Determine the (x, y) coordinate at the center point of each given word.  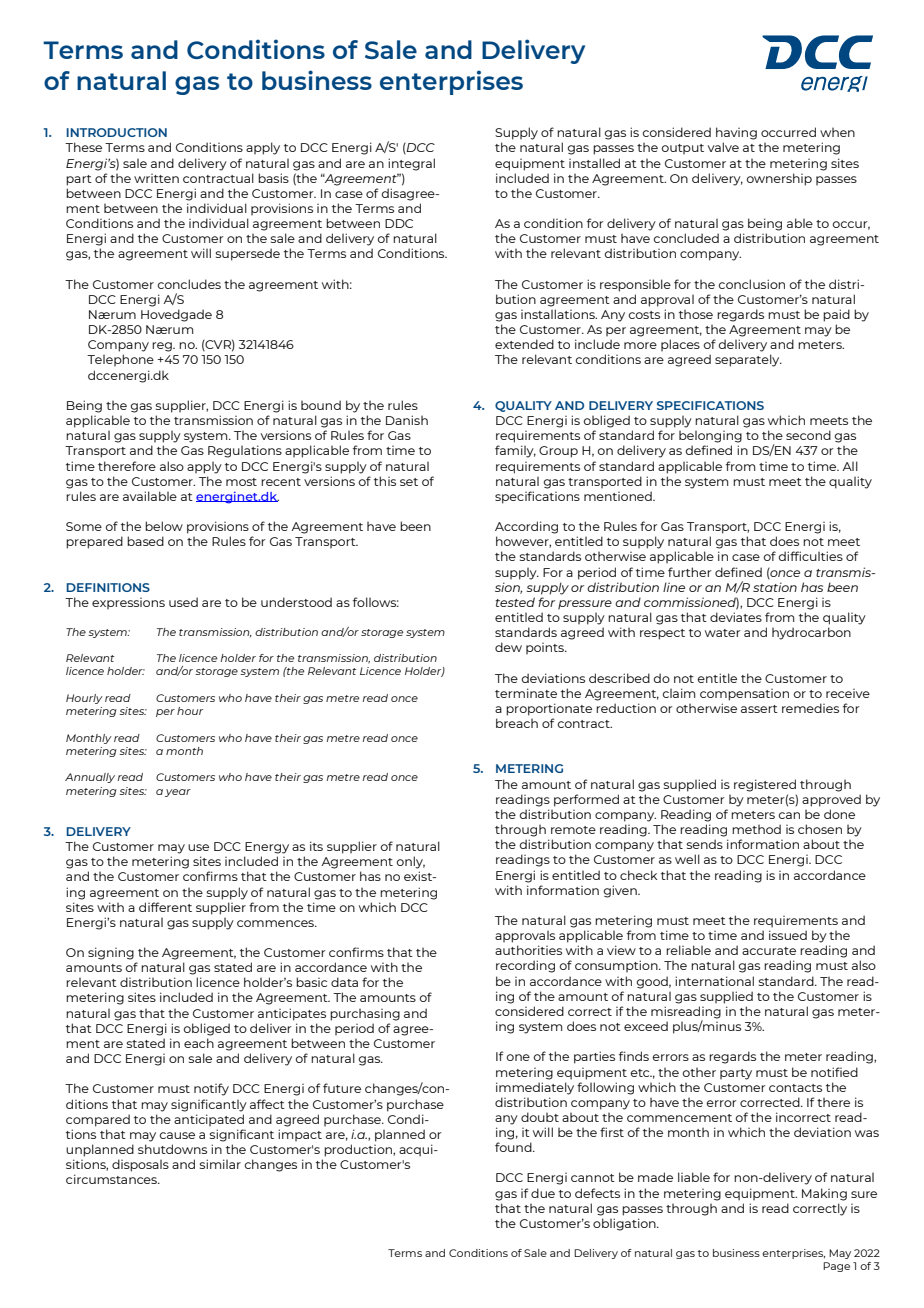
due (543, 1193)
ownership (779, 179)
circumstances (112, 1179)
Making (824, 1194)
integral (411, 164)
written (156, 178)
